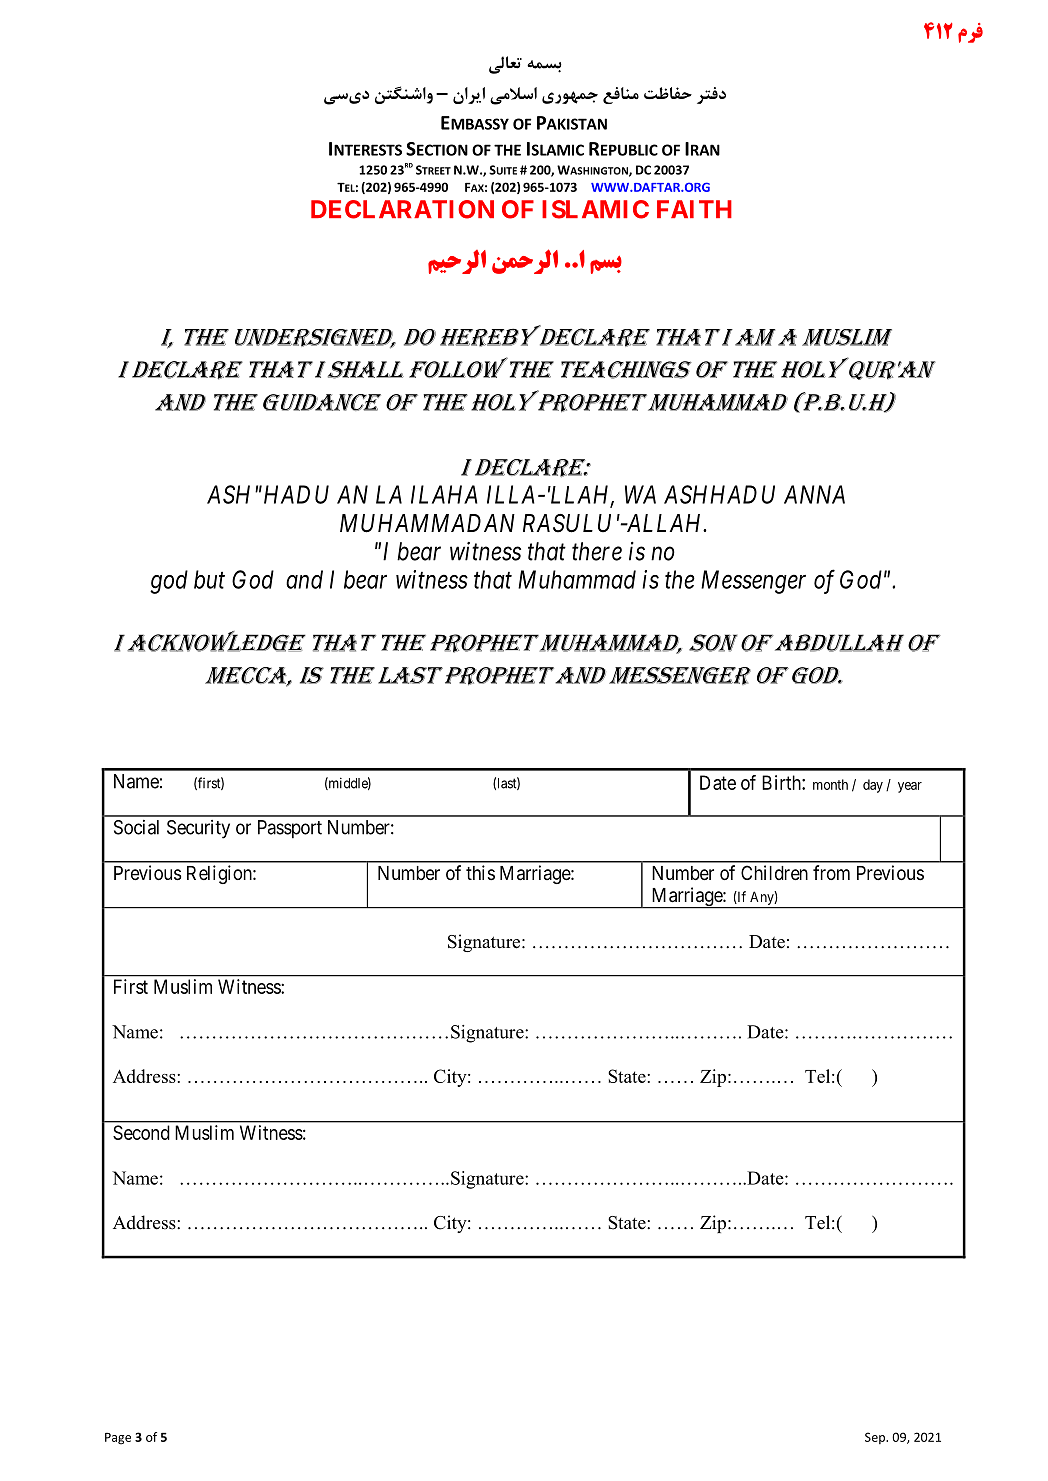 The height and width of the screenshot is (1481, 1048). Describe the element at coordinates (694, 209) in the screenshot. I see `FAITH` at that location.
